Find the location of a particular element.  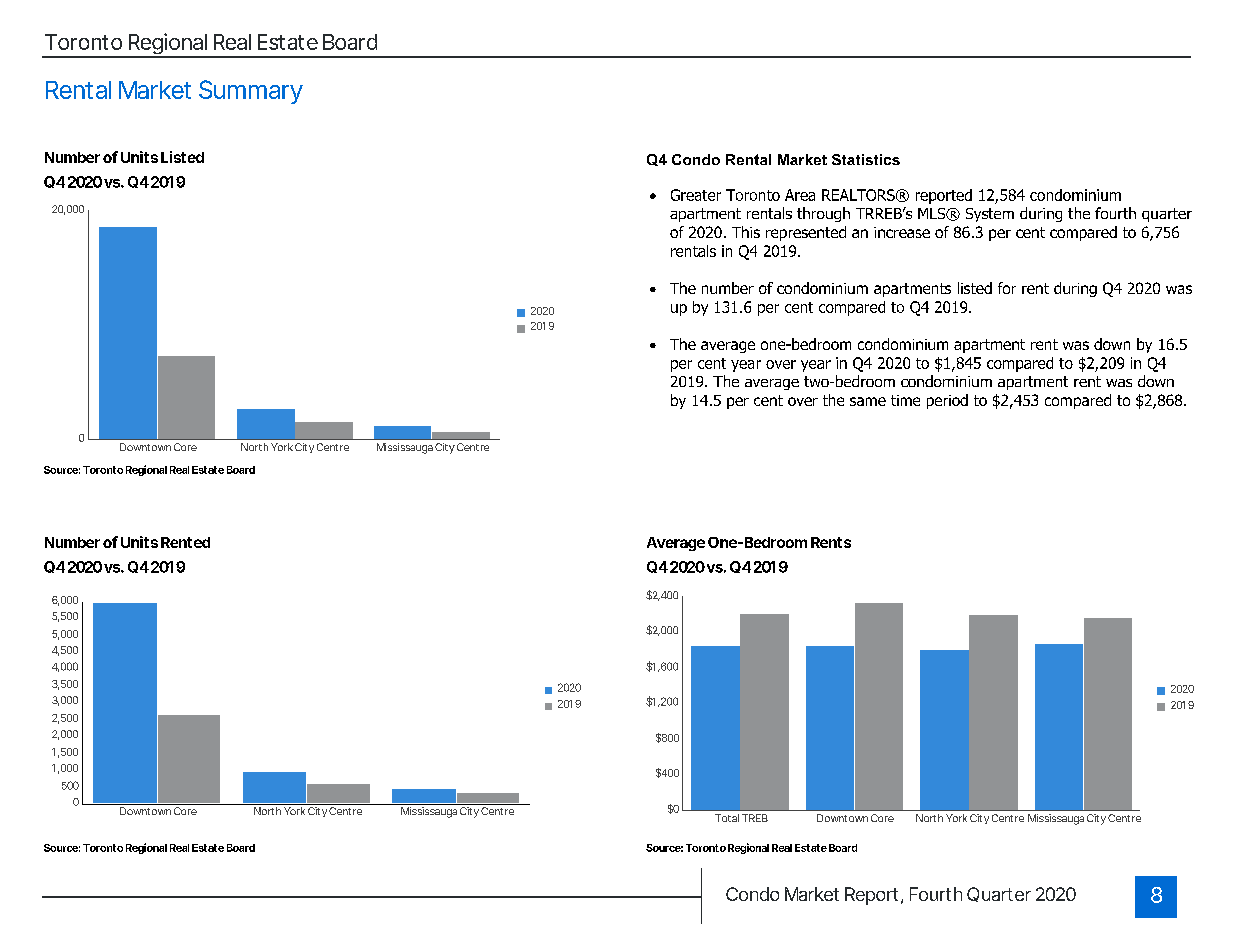

same is located at coordinates (868, 401).
